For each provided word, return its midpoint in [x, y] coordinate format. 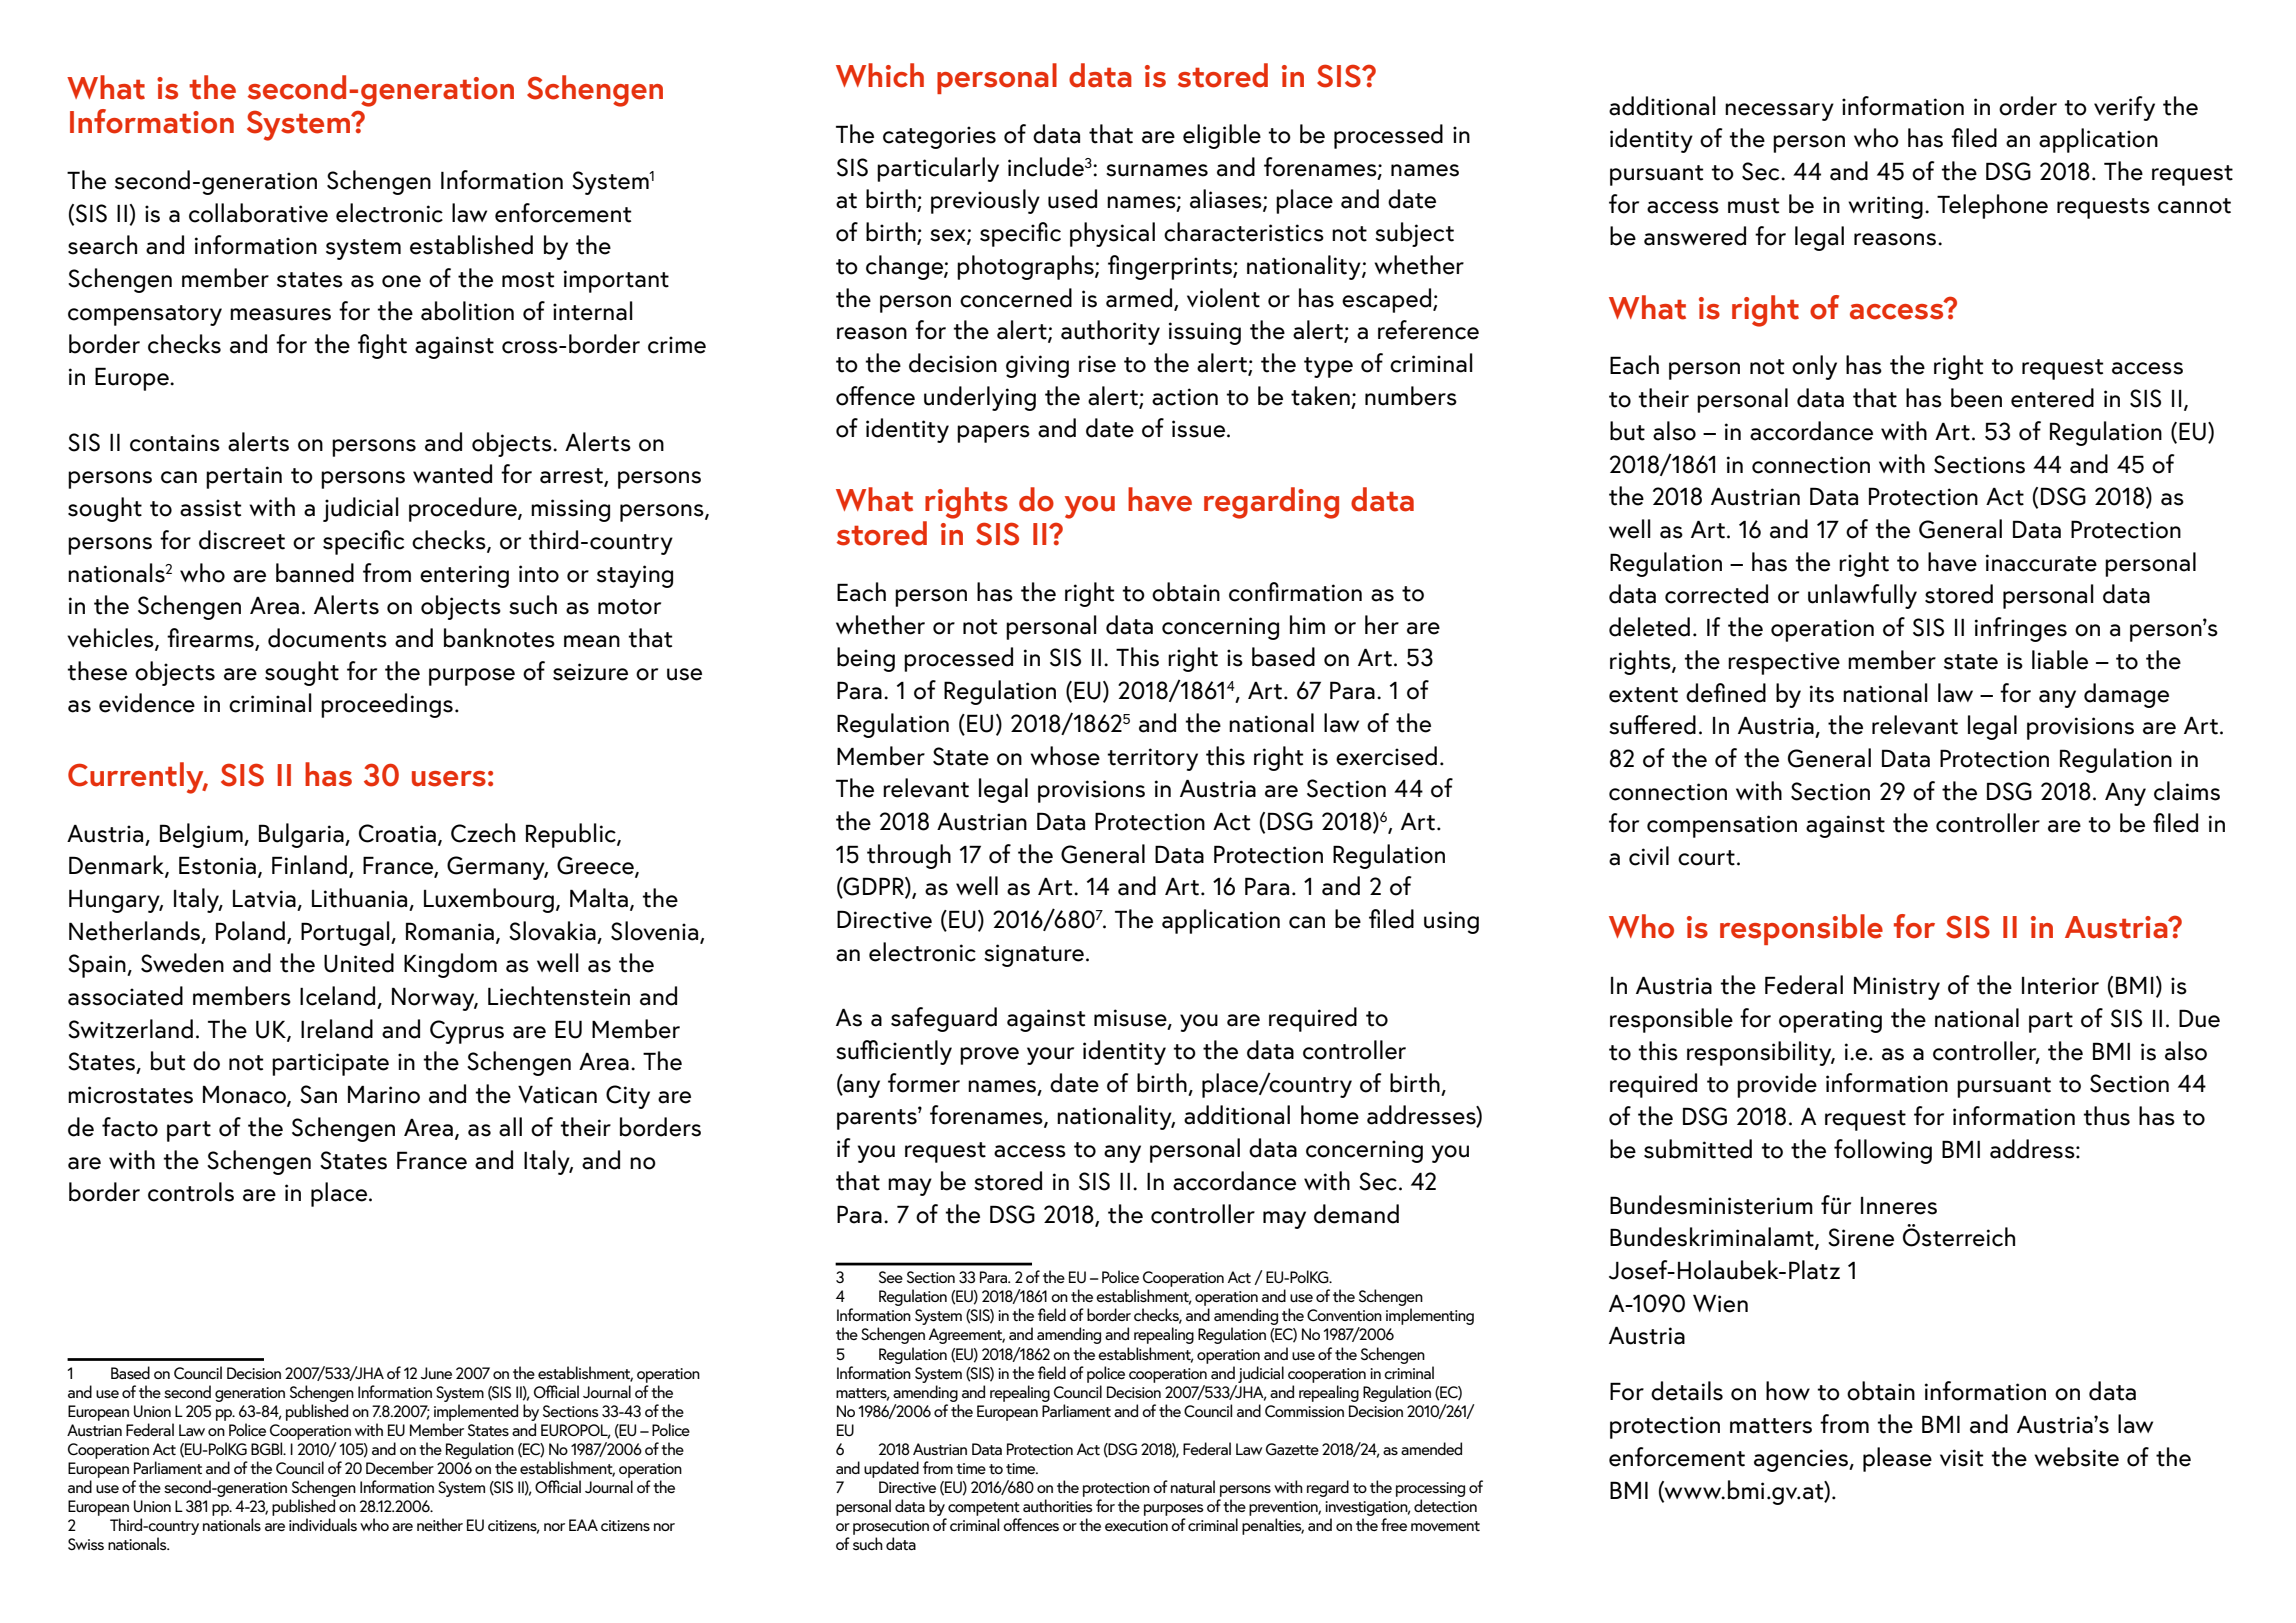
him [1307, 624]
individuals [323, 1524]
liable [2060, 660]
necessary [1779, 112]
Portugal [346, 933]
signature [1034, 955]
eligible [1222, 136]
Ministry [1897, 988]
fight [382, 346]
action [1185, 397]
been [1976, 398]
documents [327, 638]
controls [191, 1192]
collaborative [258, 213]
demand [1356, 1214]
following [1883, 1151]
